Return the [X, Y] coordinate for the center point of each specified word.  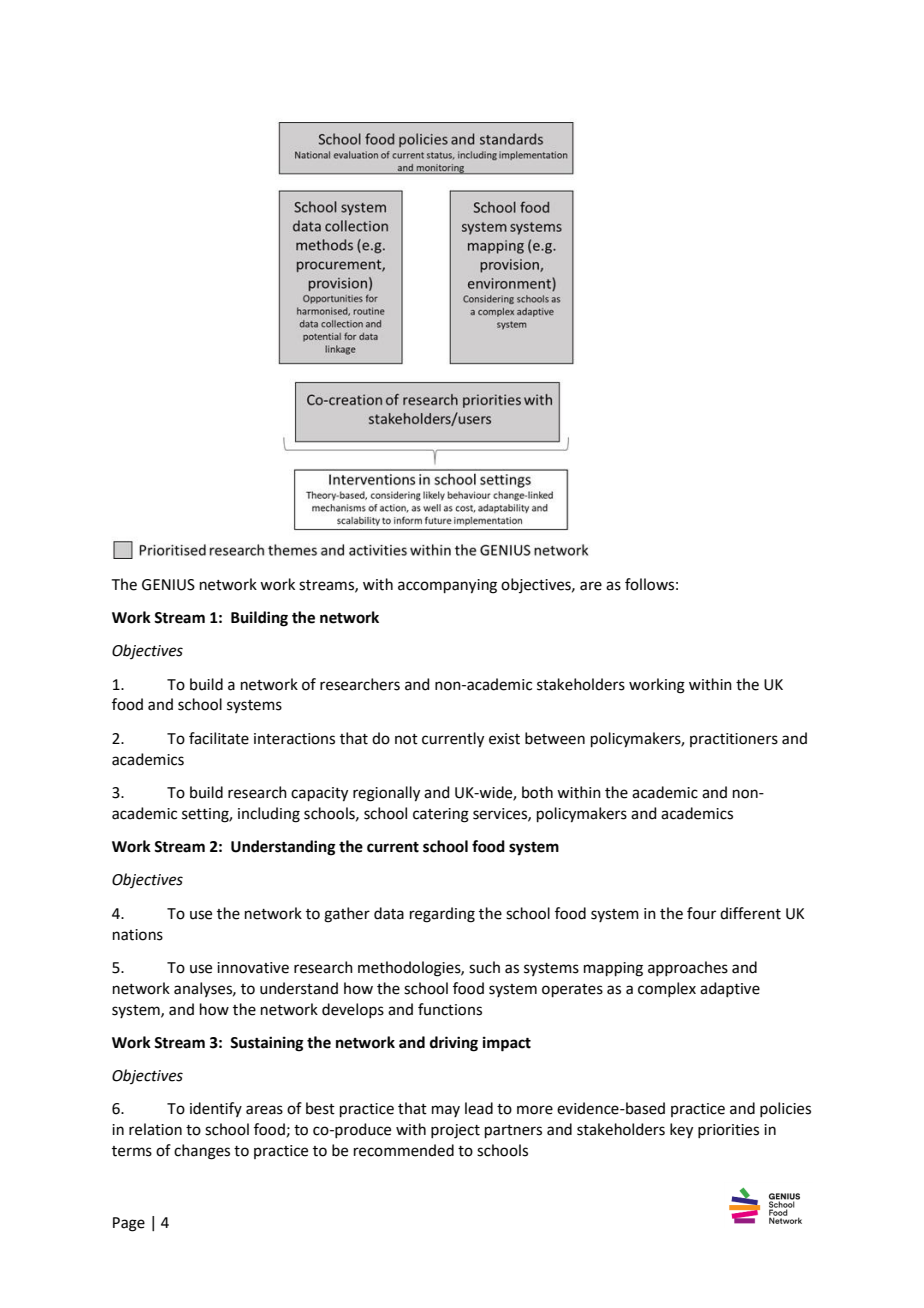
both [537, 792]
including [269, 815]
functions [450, 1009]
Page [129, 1224]
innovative [253, 968]
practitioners [734, 740]
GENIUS [168, 585]
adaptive [730, 989]
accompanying [447, 586]
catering [441, 815]
